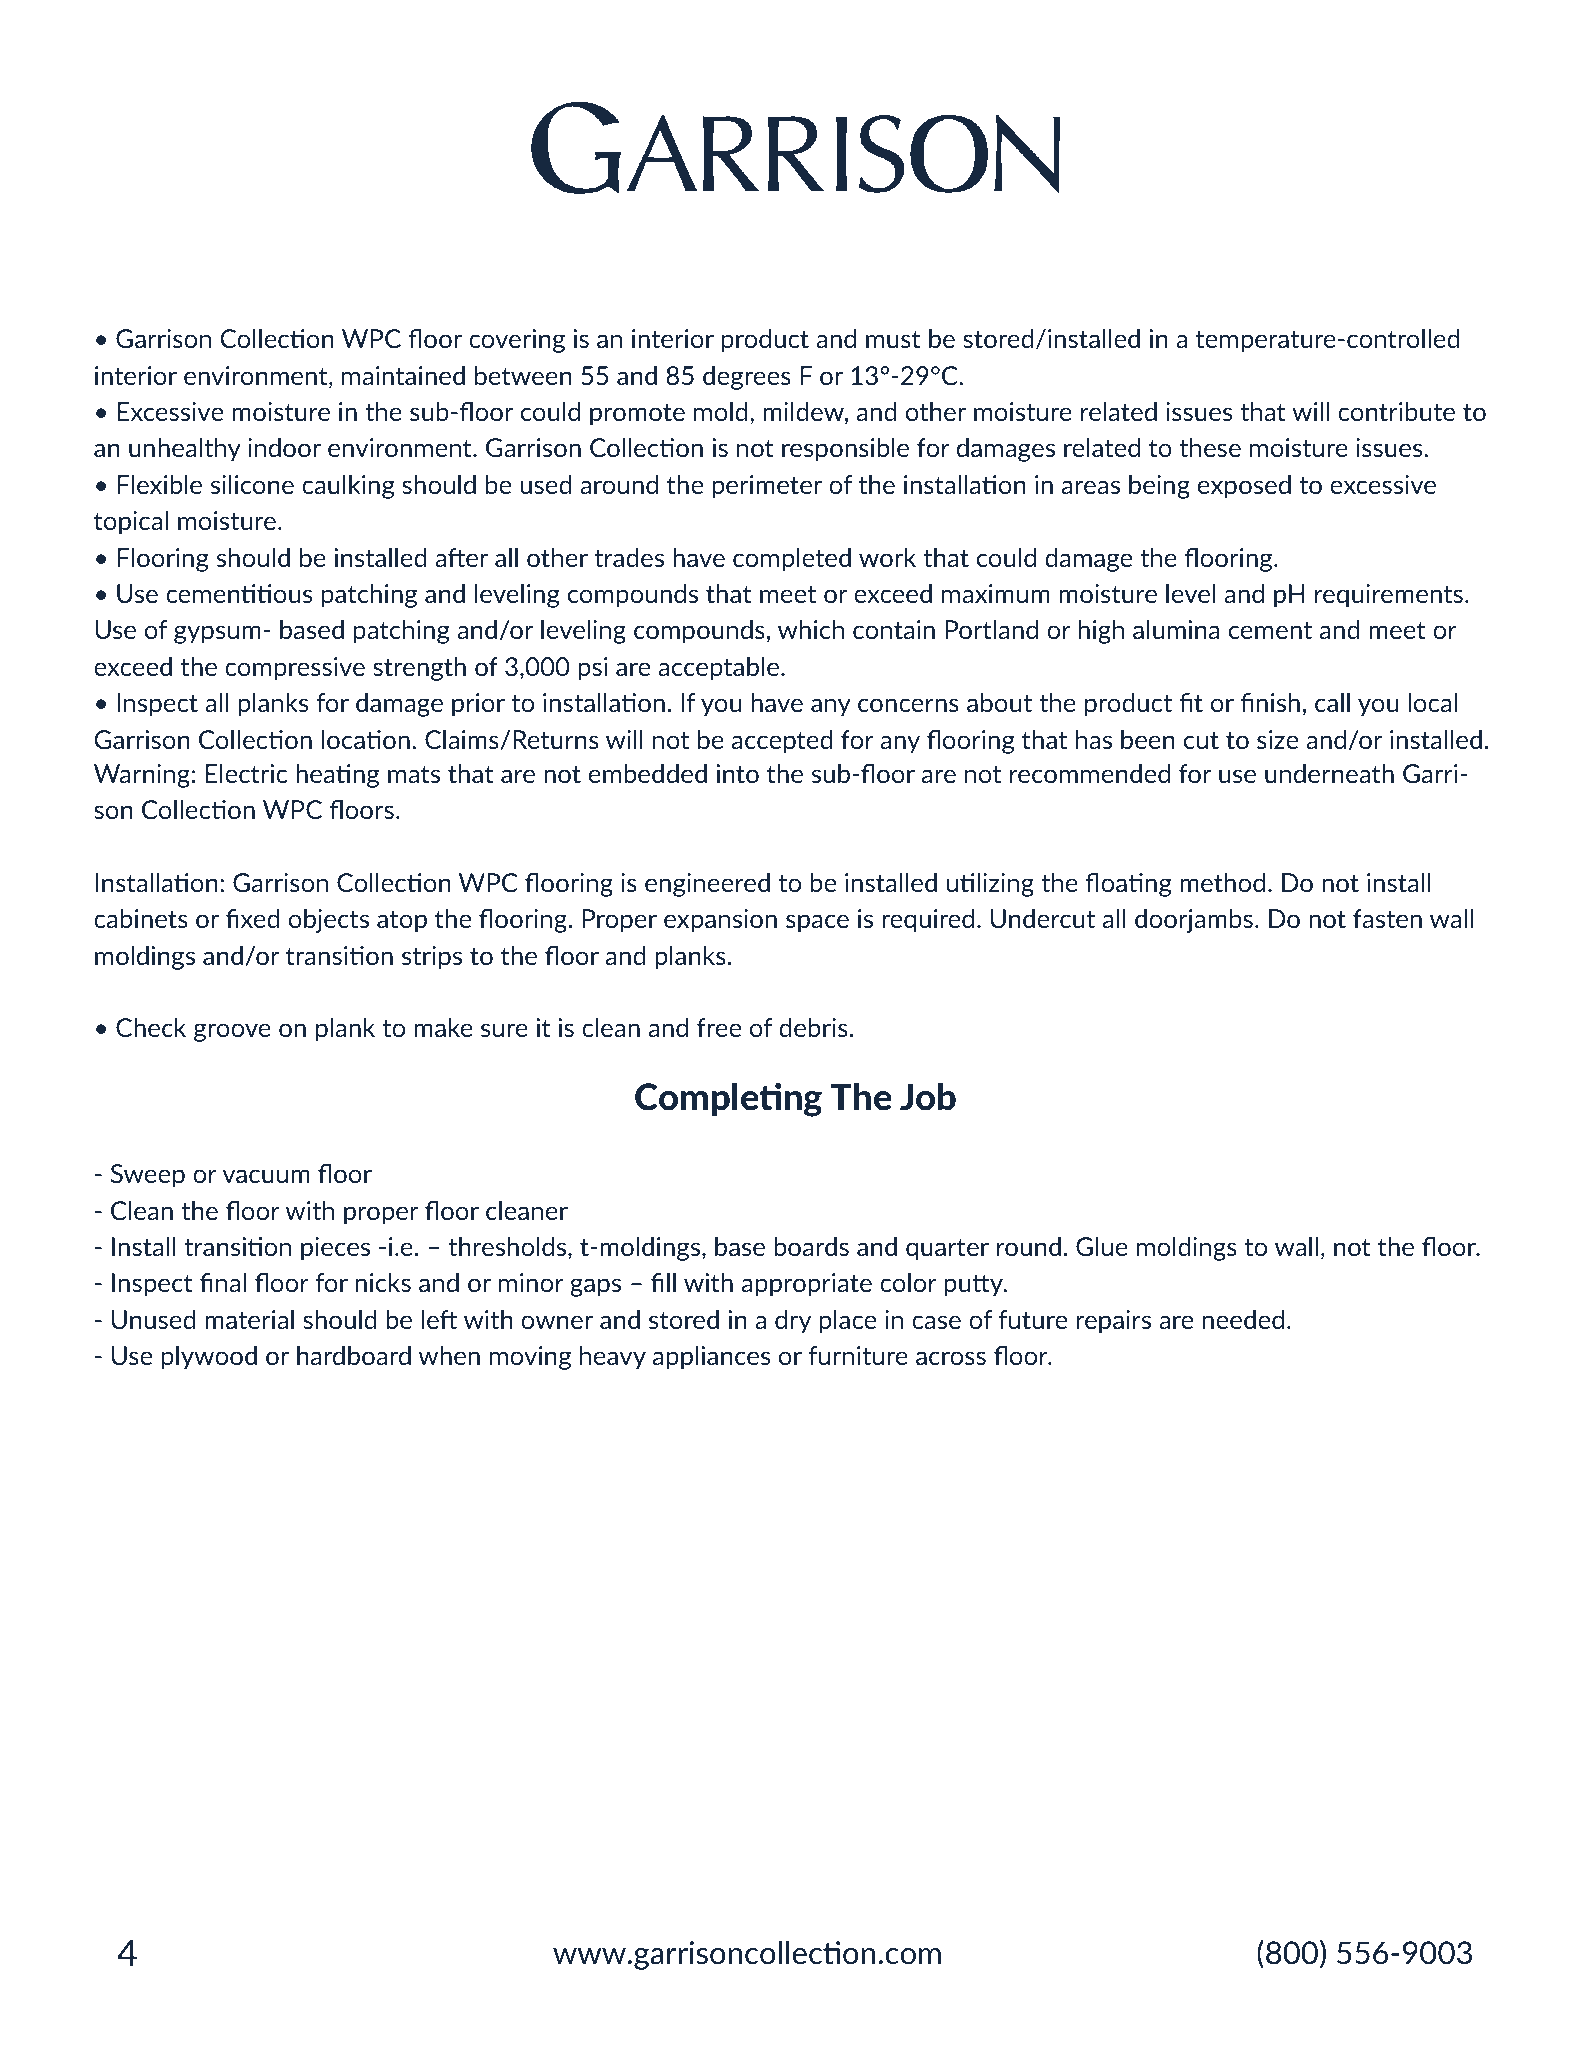 This document has height=2060, width=1592. Describe the element at coordinates (707, 885) in the document. I see `engineered` at that location.
